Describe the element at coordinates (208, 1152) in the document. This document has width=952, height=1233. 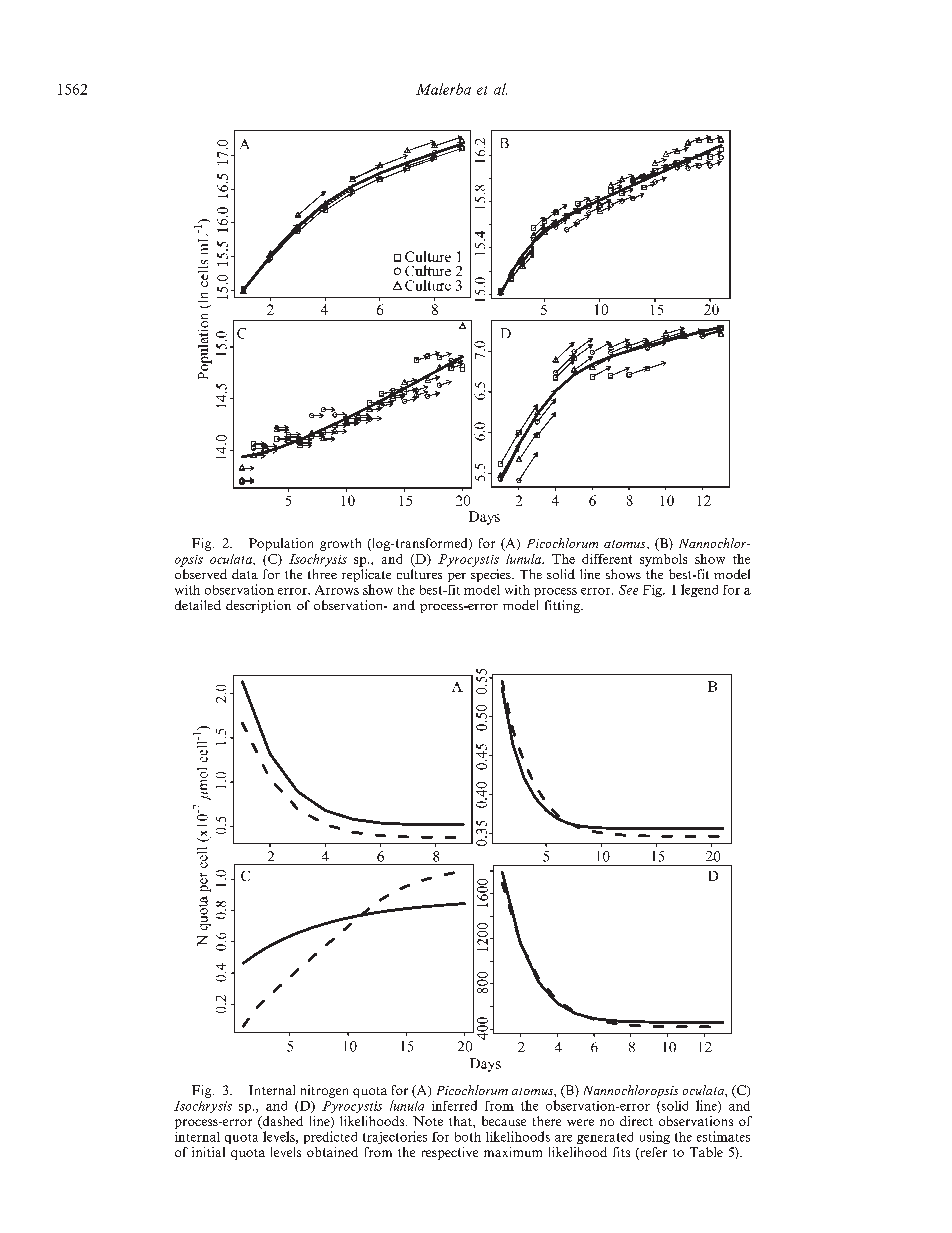
I see `initial` at that location.
